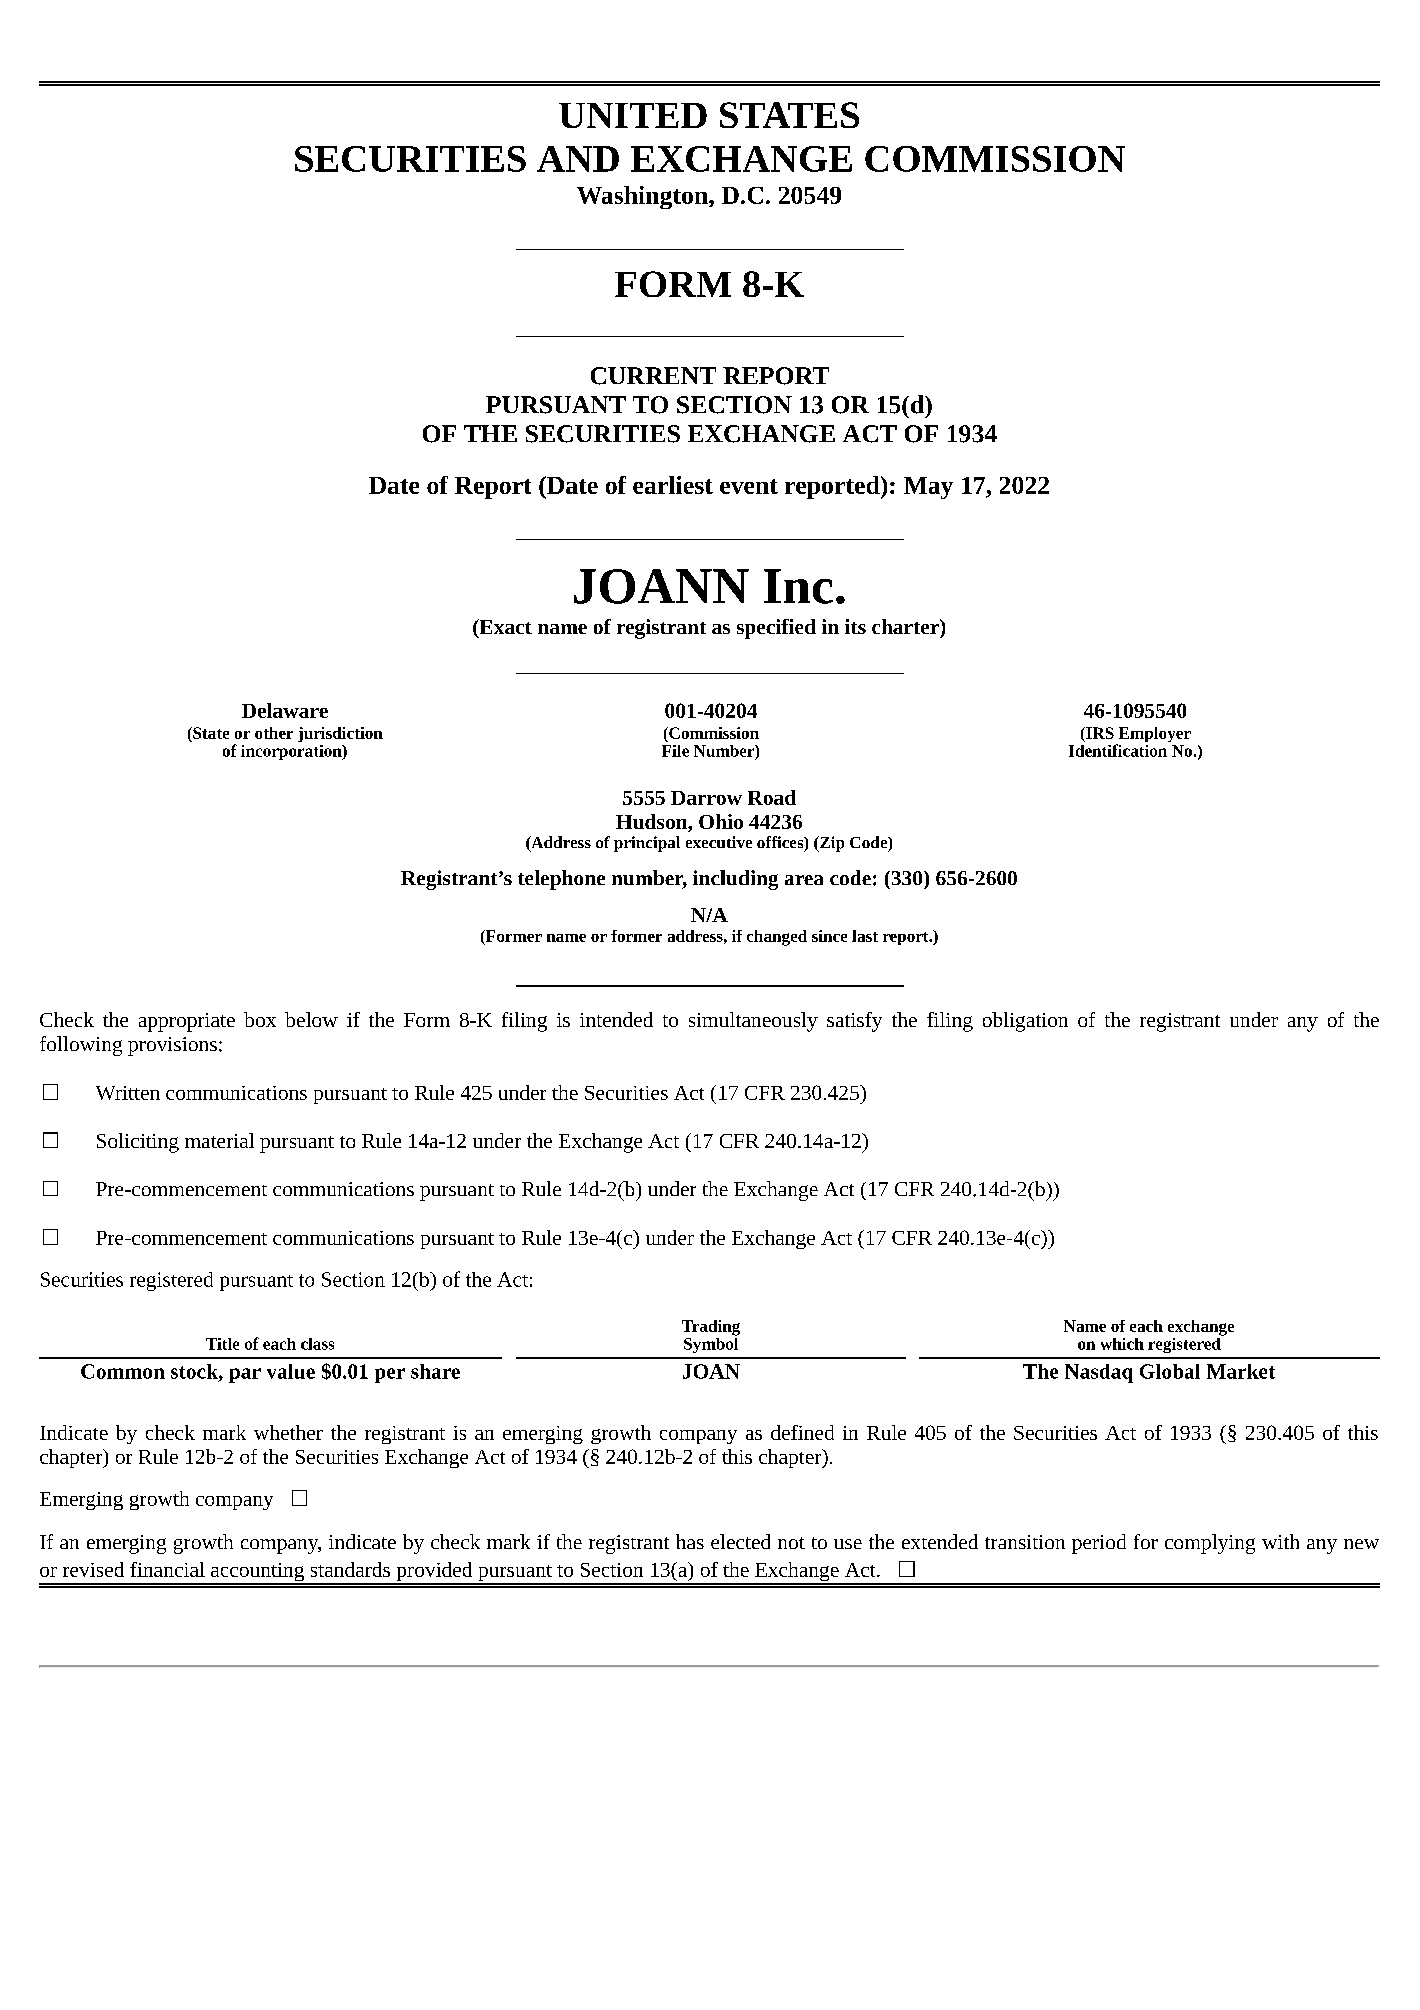 The height and width of the image is (2010, 1420). What do you see at coordinates (633, 115) in the image?
I see `UNITED` at bounding box center [633, 115].
